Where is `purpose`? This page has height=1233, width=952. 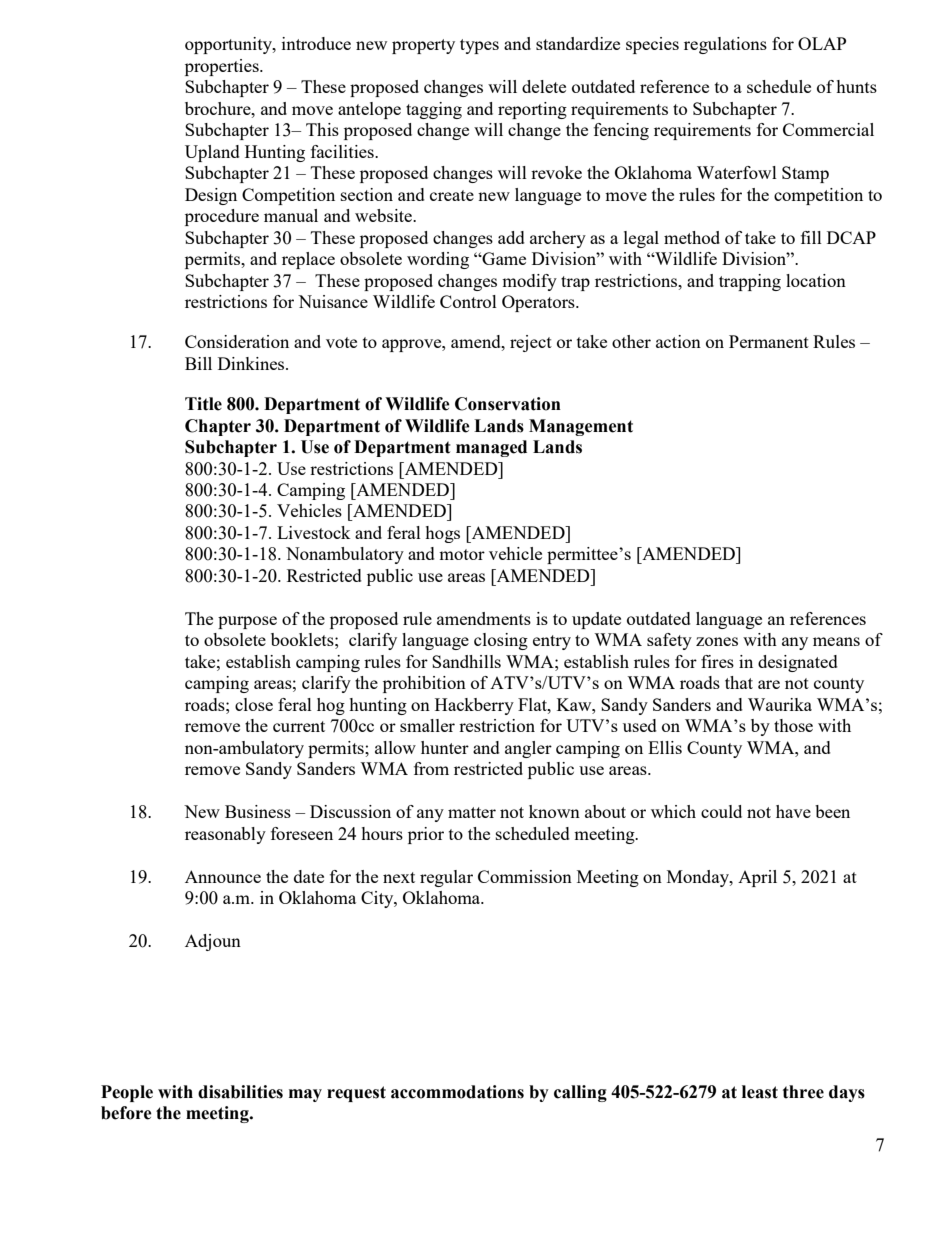 purpose is located at coordinates (247, 622).
